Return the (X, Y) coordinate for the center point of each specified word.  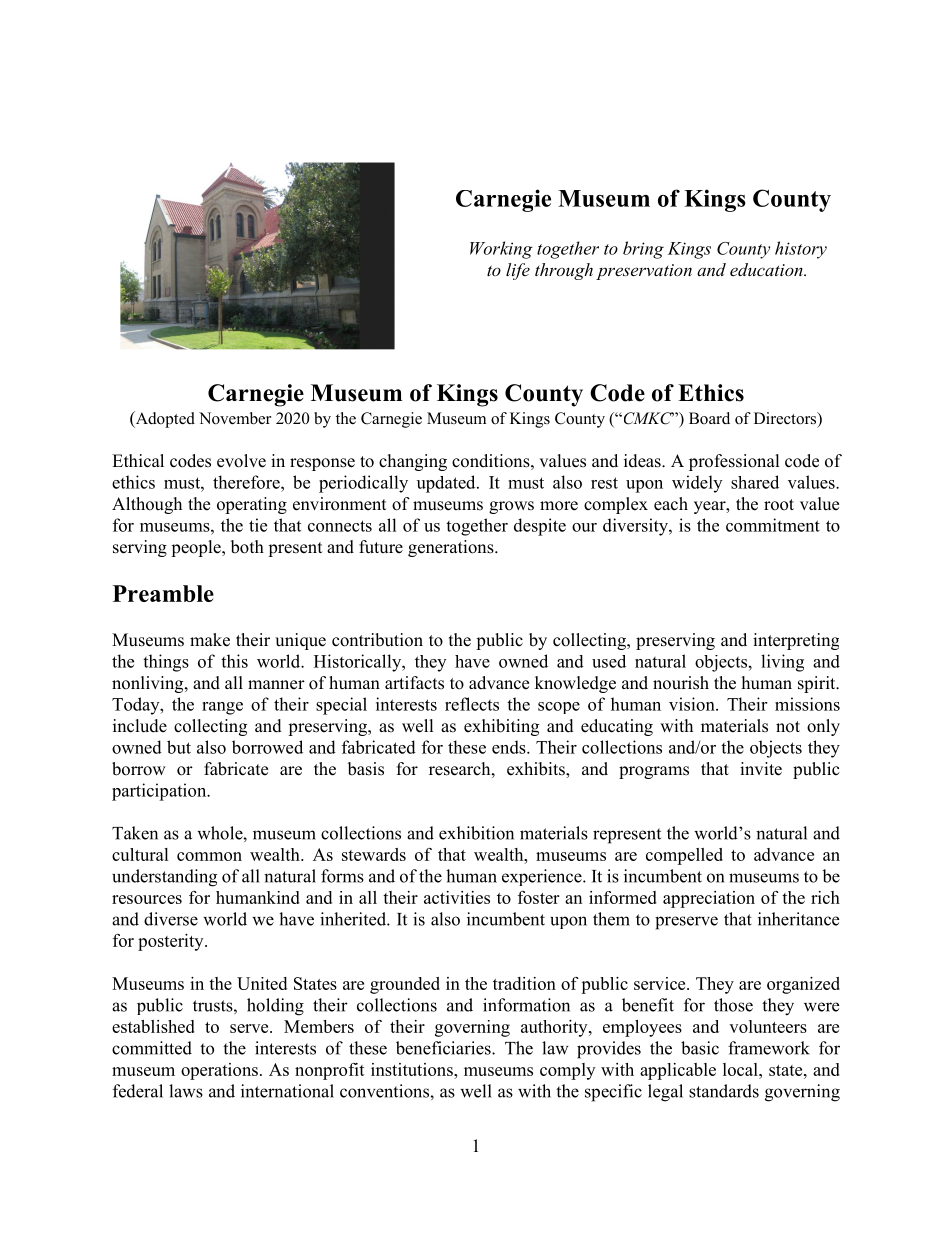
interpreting (796, 641)
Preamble (163, 593)
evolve (241, 461)
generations (452, 548)
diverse (171, 919)
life (518, 271)
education (767, 269)
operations (219, 1071)
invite (761, 769)
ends (510, 747)
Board (709, 418)
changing (413, 462)
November (235, 418)
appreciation (709, 899)
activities (457, 897)
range (222, 708)
